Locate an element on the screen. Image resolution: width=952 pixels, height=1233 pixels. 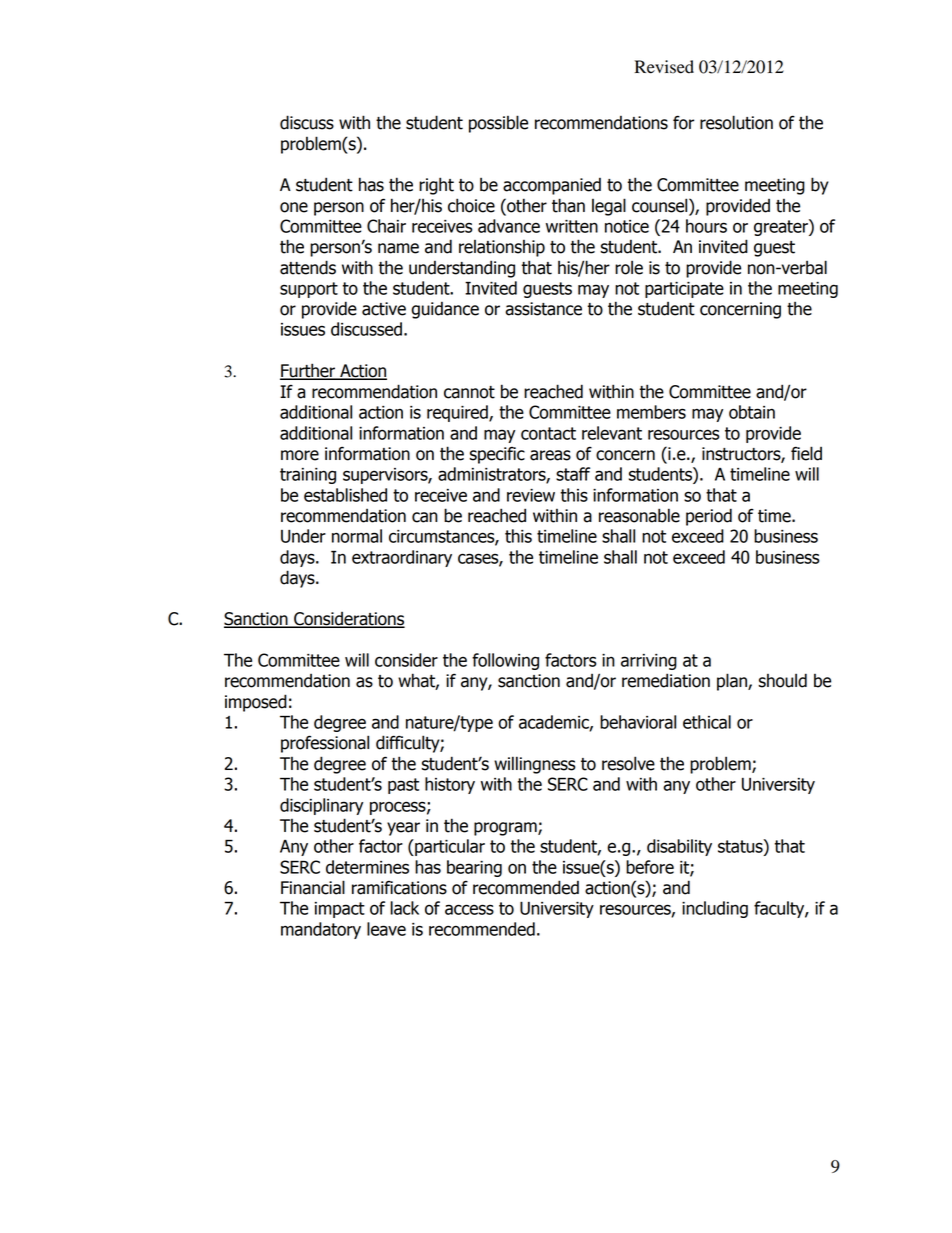
established is located at coordinates (345, 495).
